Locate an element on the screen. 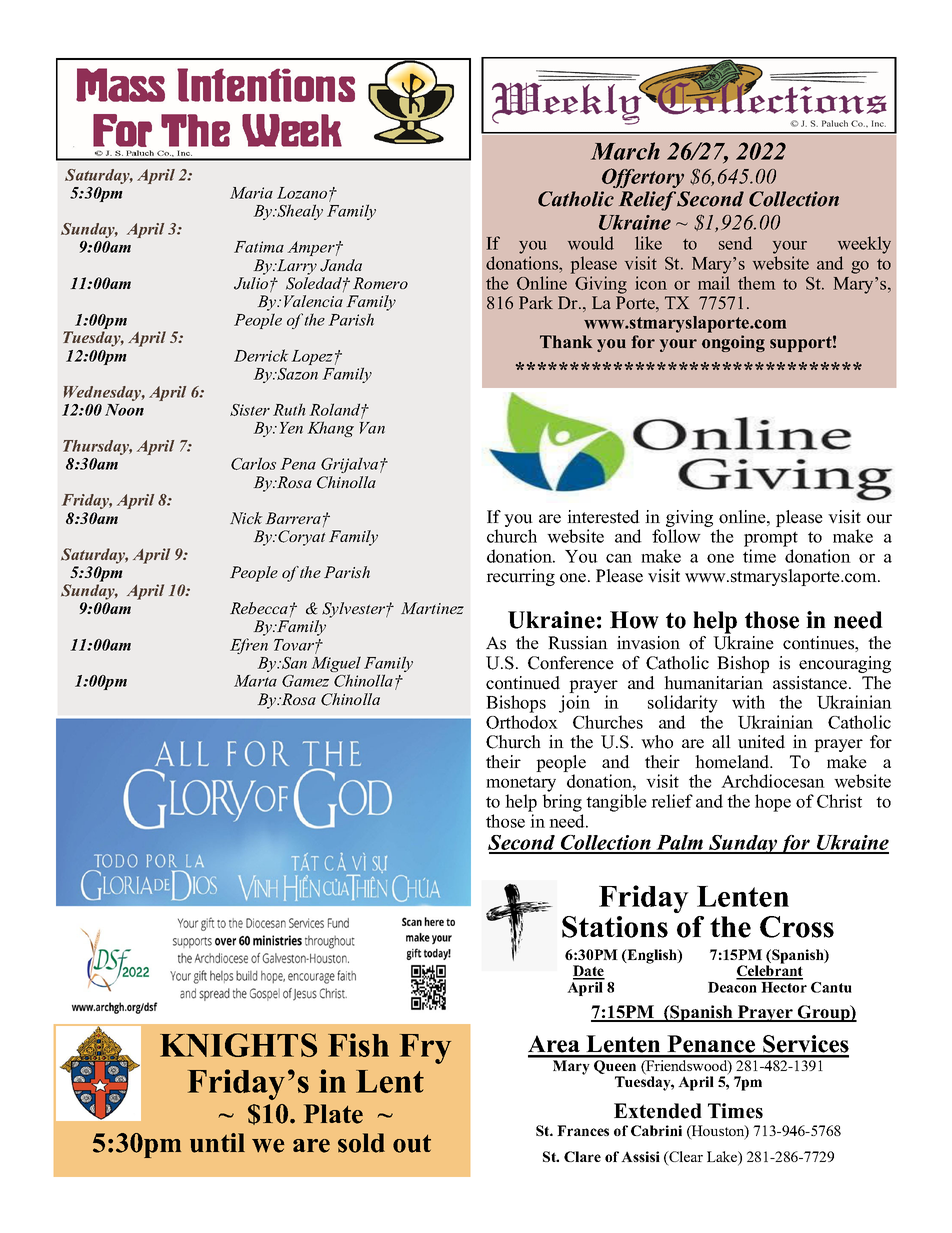 The image size is (952, 1233). interested is located at coordinates (603, 517).
